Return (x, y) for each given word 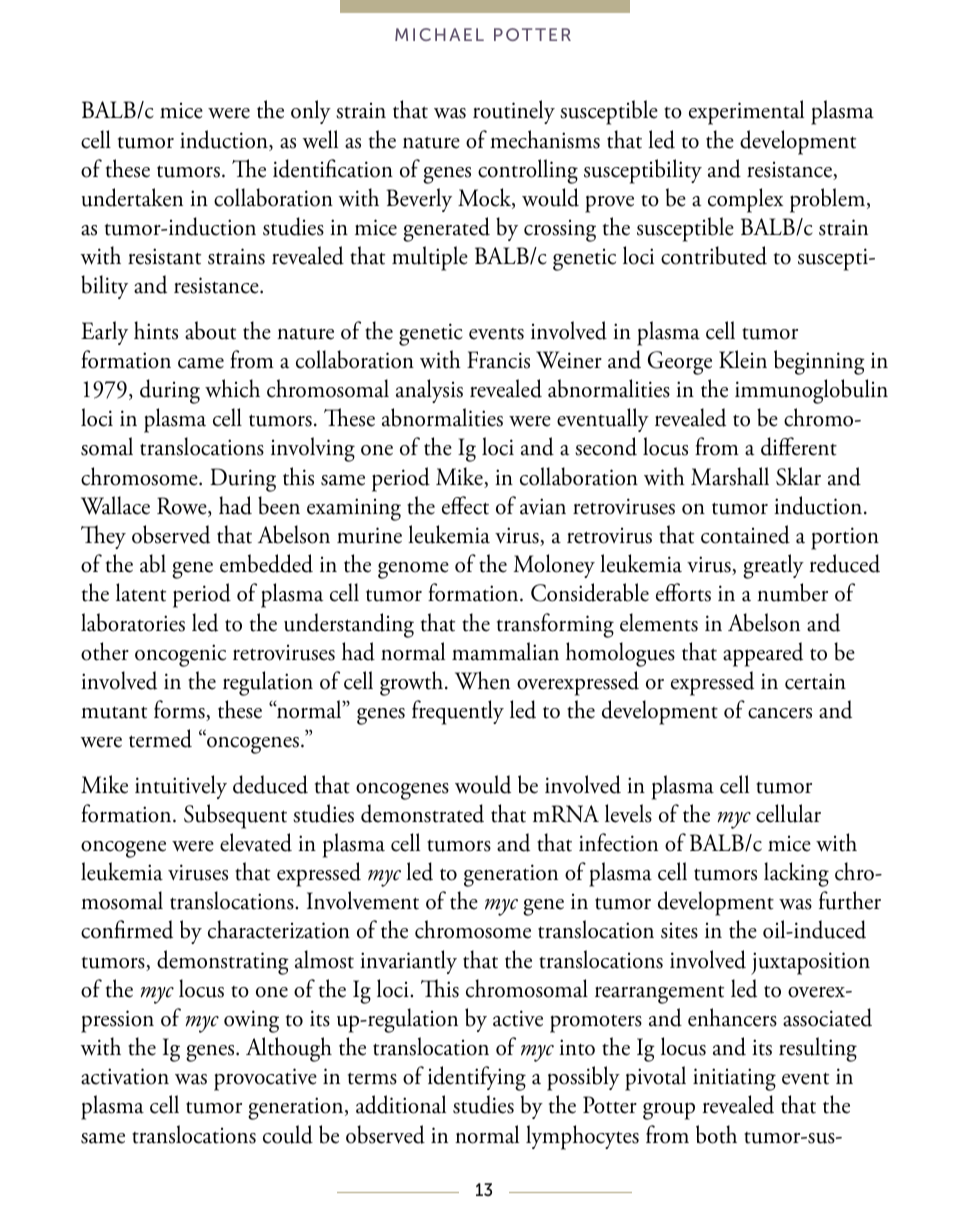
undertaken (132, 197)
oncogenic (180, 655)
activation (125, 1076)
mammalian (505, 651)
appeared (763, 654)
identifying (477, 1078)
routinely (514, 112)
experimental (746, 112)
